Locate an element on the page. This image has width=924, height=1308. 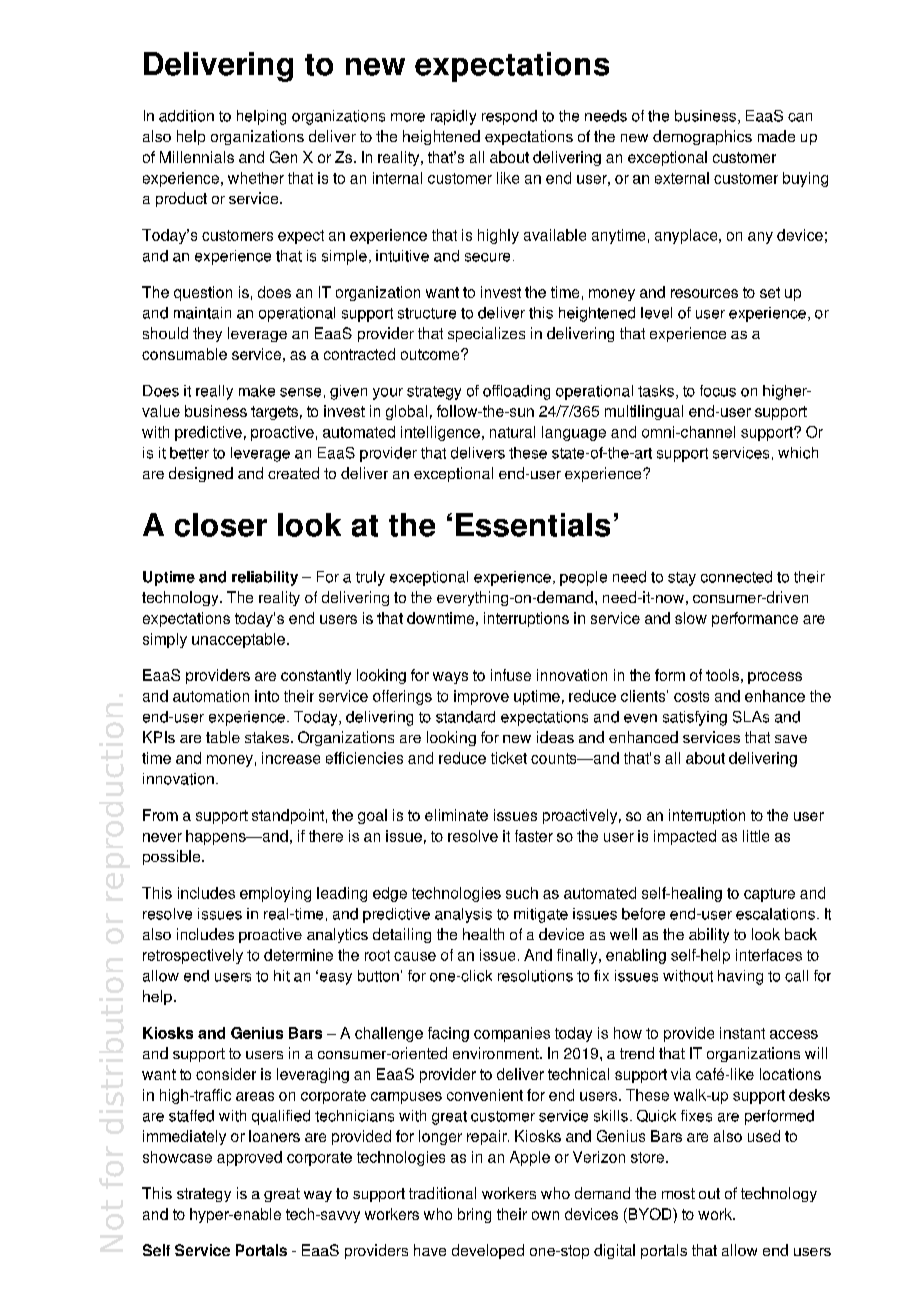
improve is located at coordinates (481, 697).
